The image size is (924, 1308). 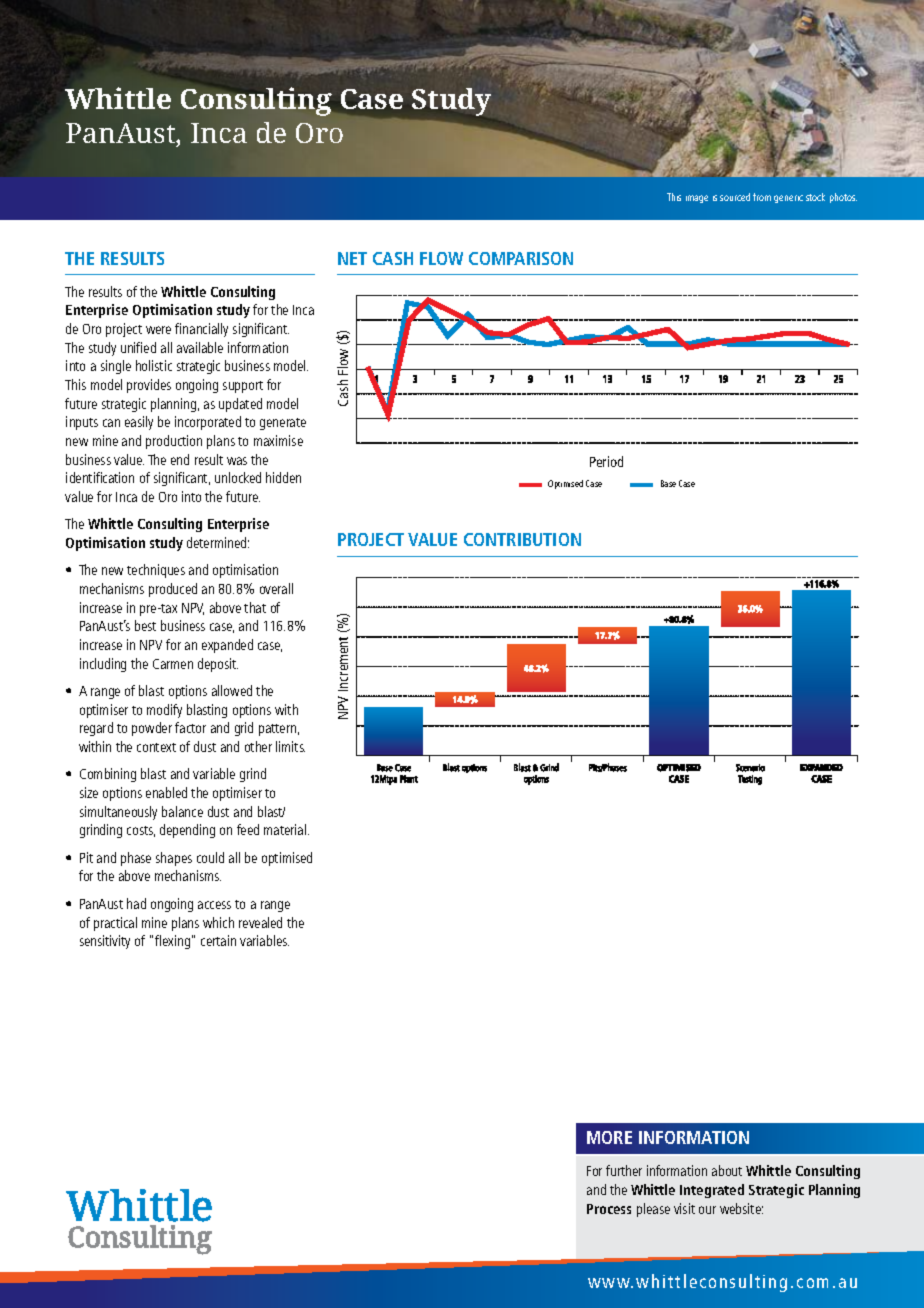 What do you see at coordinates (290, 746) in the screenshot?
I see `limits` at bounding box center [290, 746].
